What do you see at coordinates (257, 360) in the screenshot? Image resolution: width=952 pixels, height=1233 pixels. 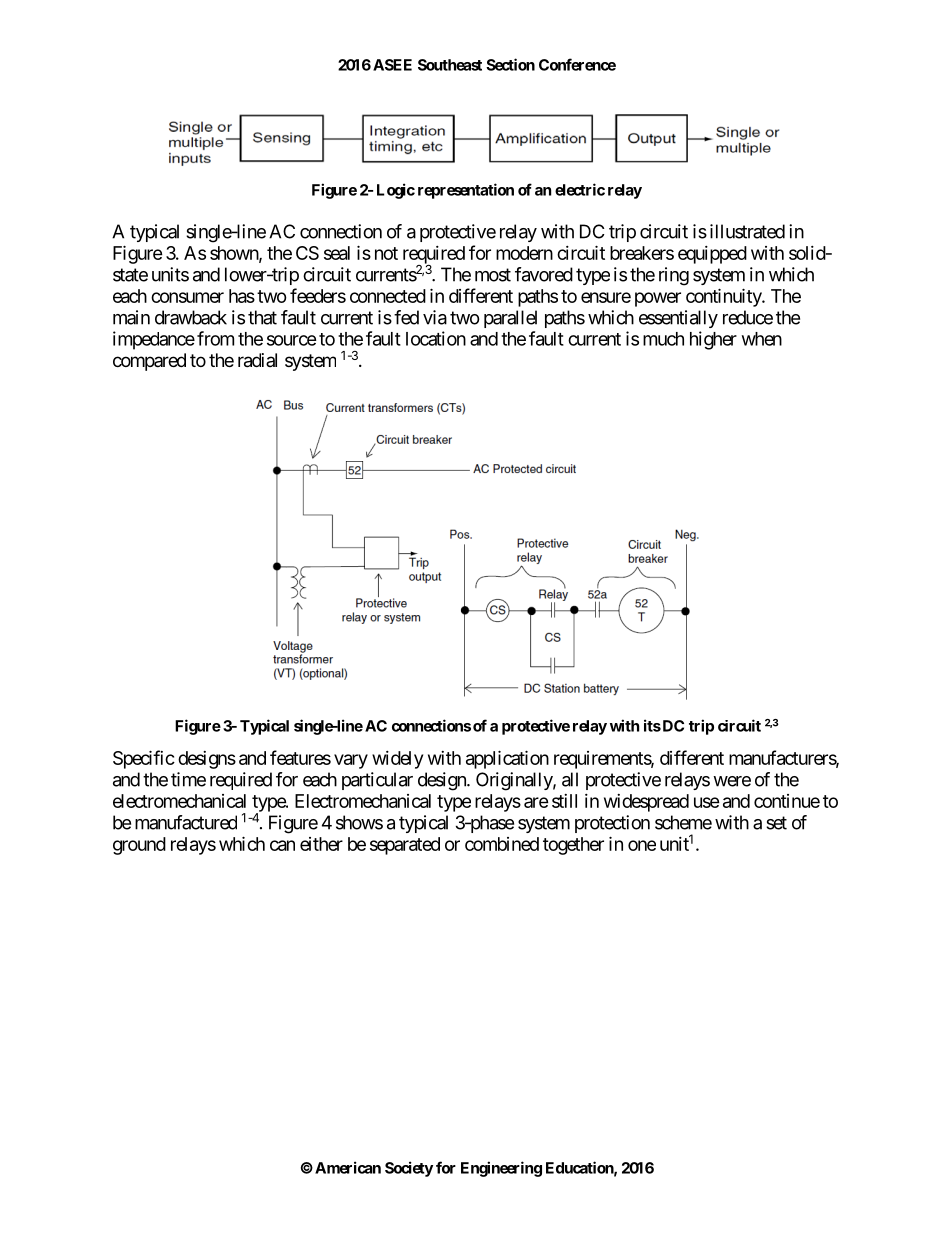 I see `radial` at bounding box center [257, 360].
